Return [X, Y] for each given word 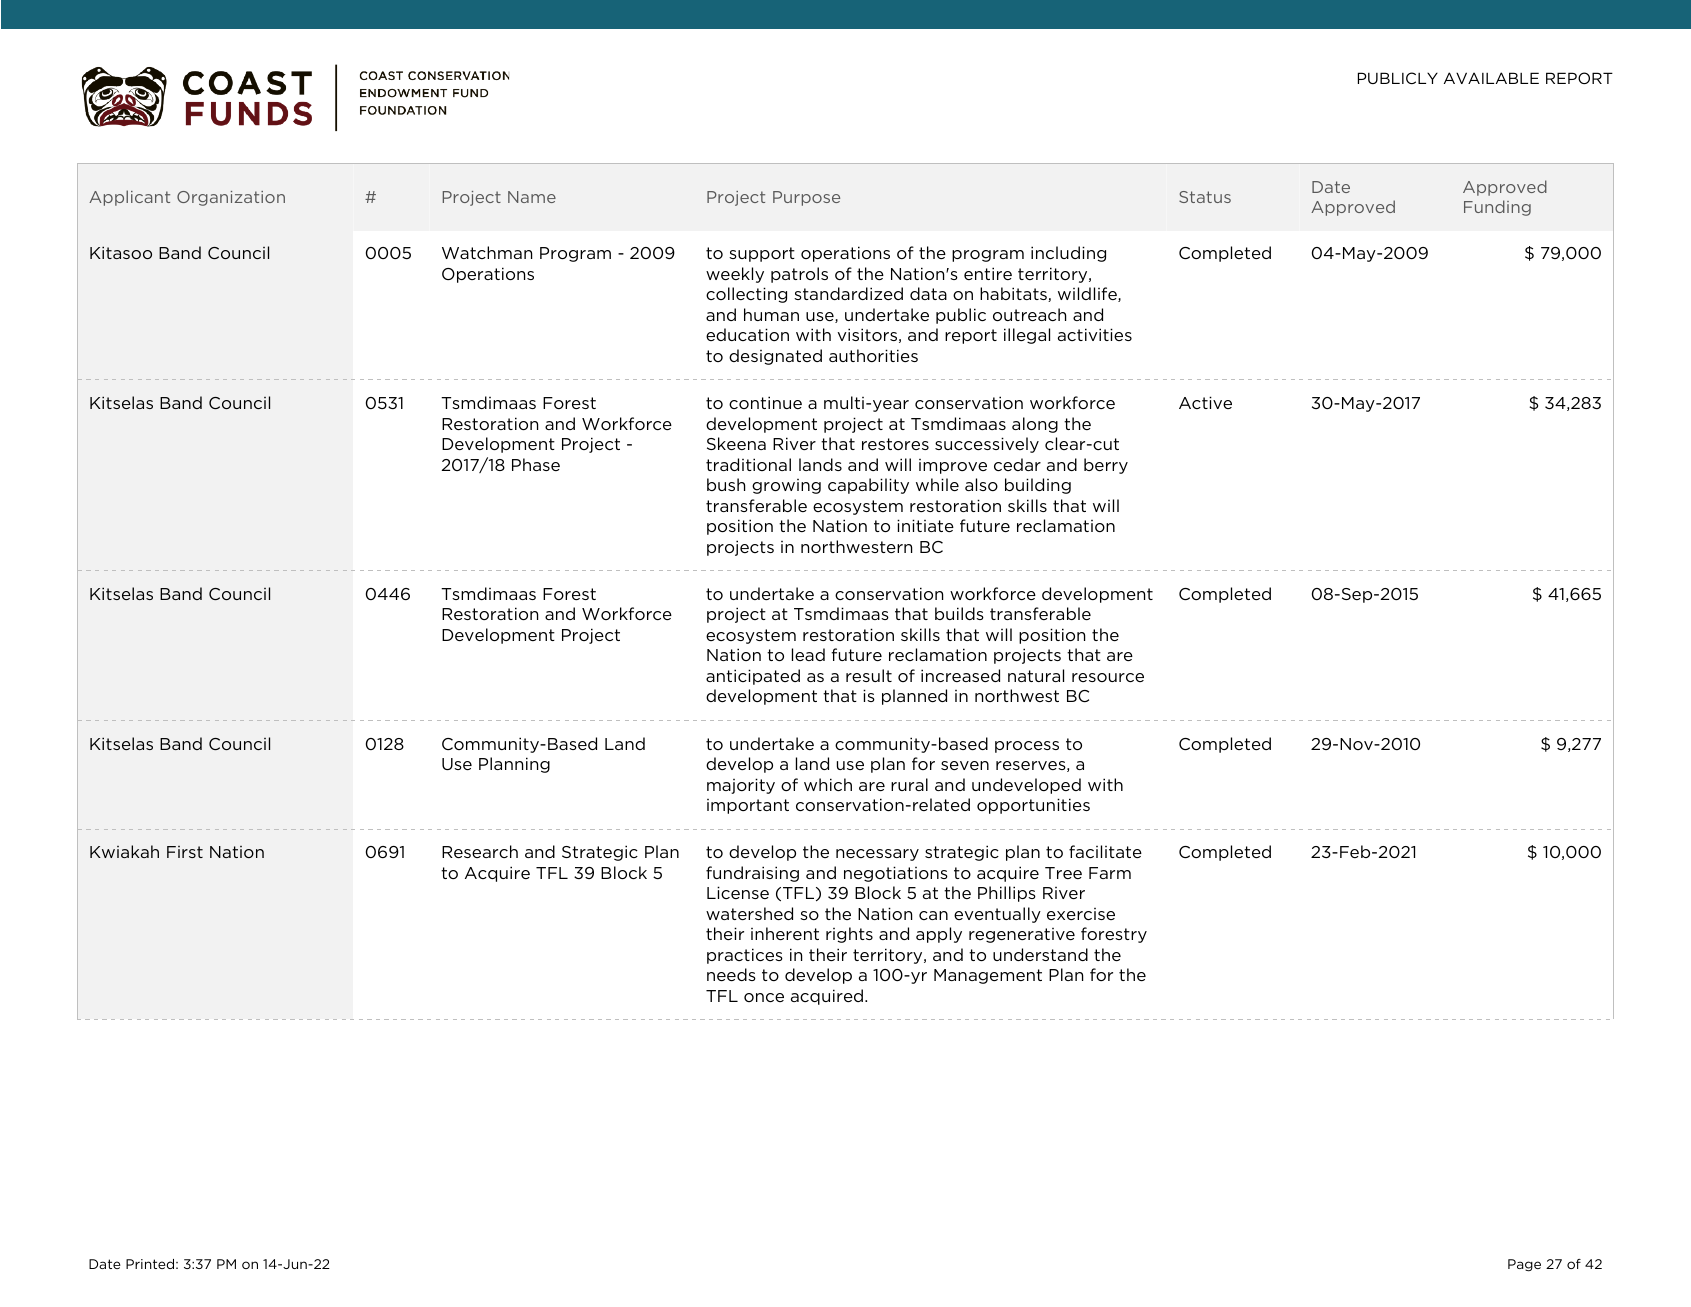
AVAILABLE [1491, 78]
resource [1108, 677]
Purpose [806, 198]
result [869, 675]
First [185, 852]
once [764, 997]
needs [731, 974]
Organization [231, 198]
